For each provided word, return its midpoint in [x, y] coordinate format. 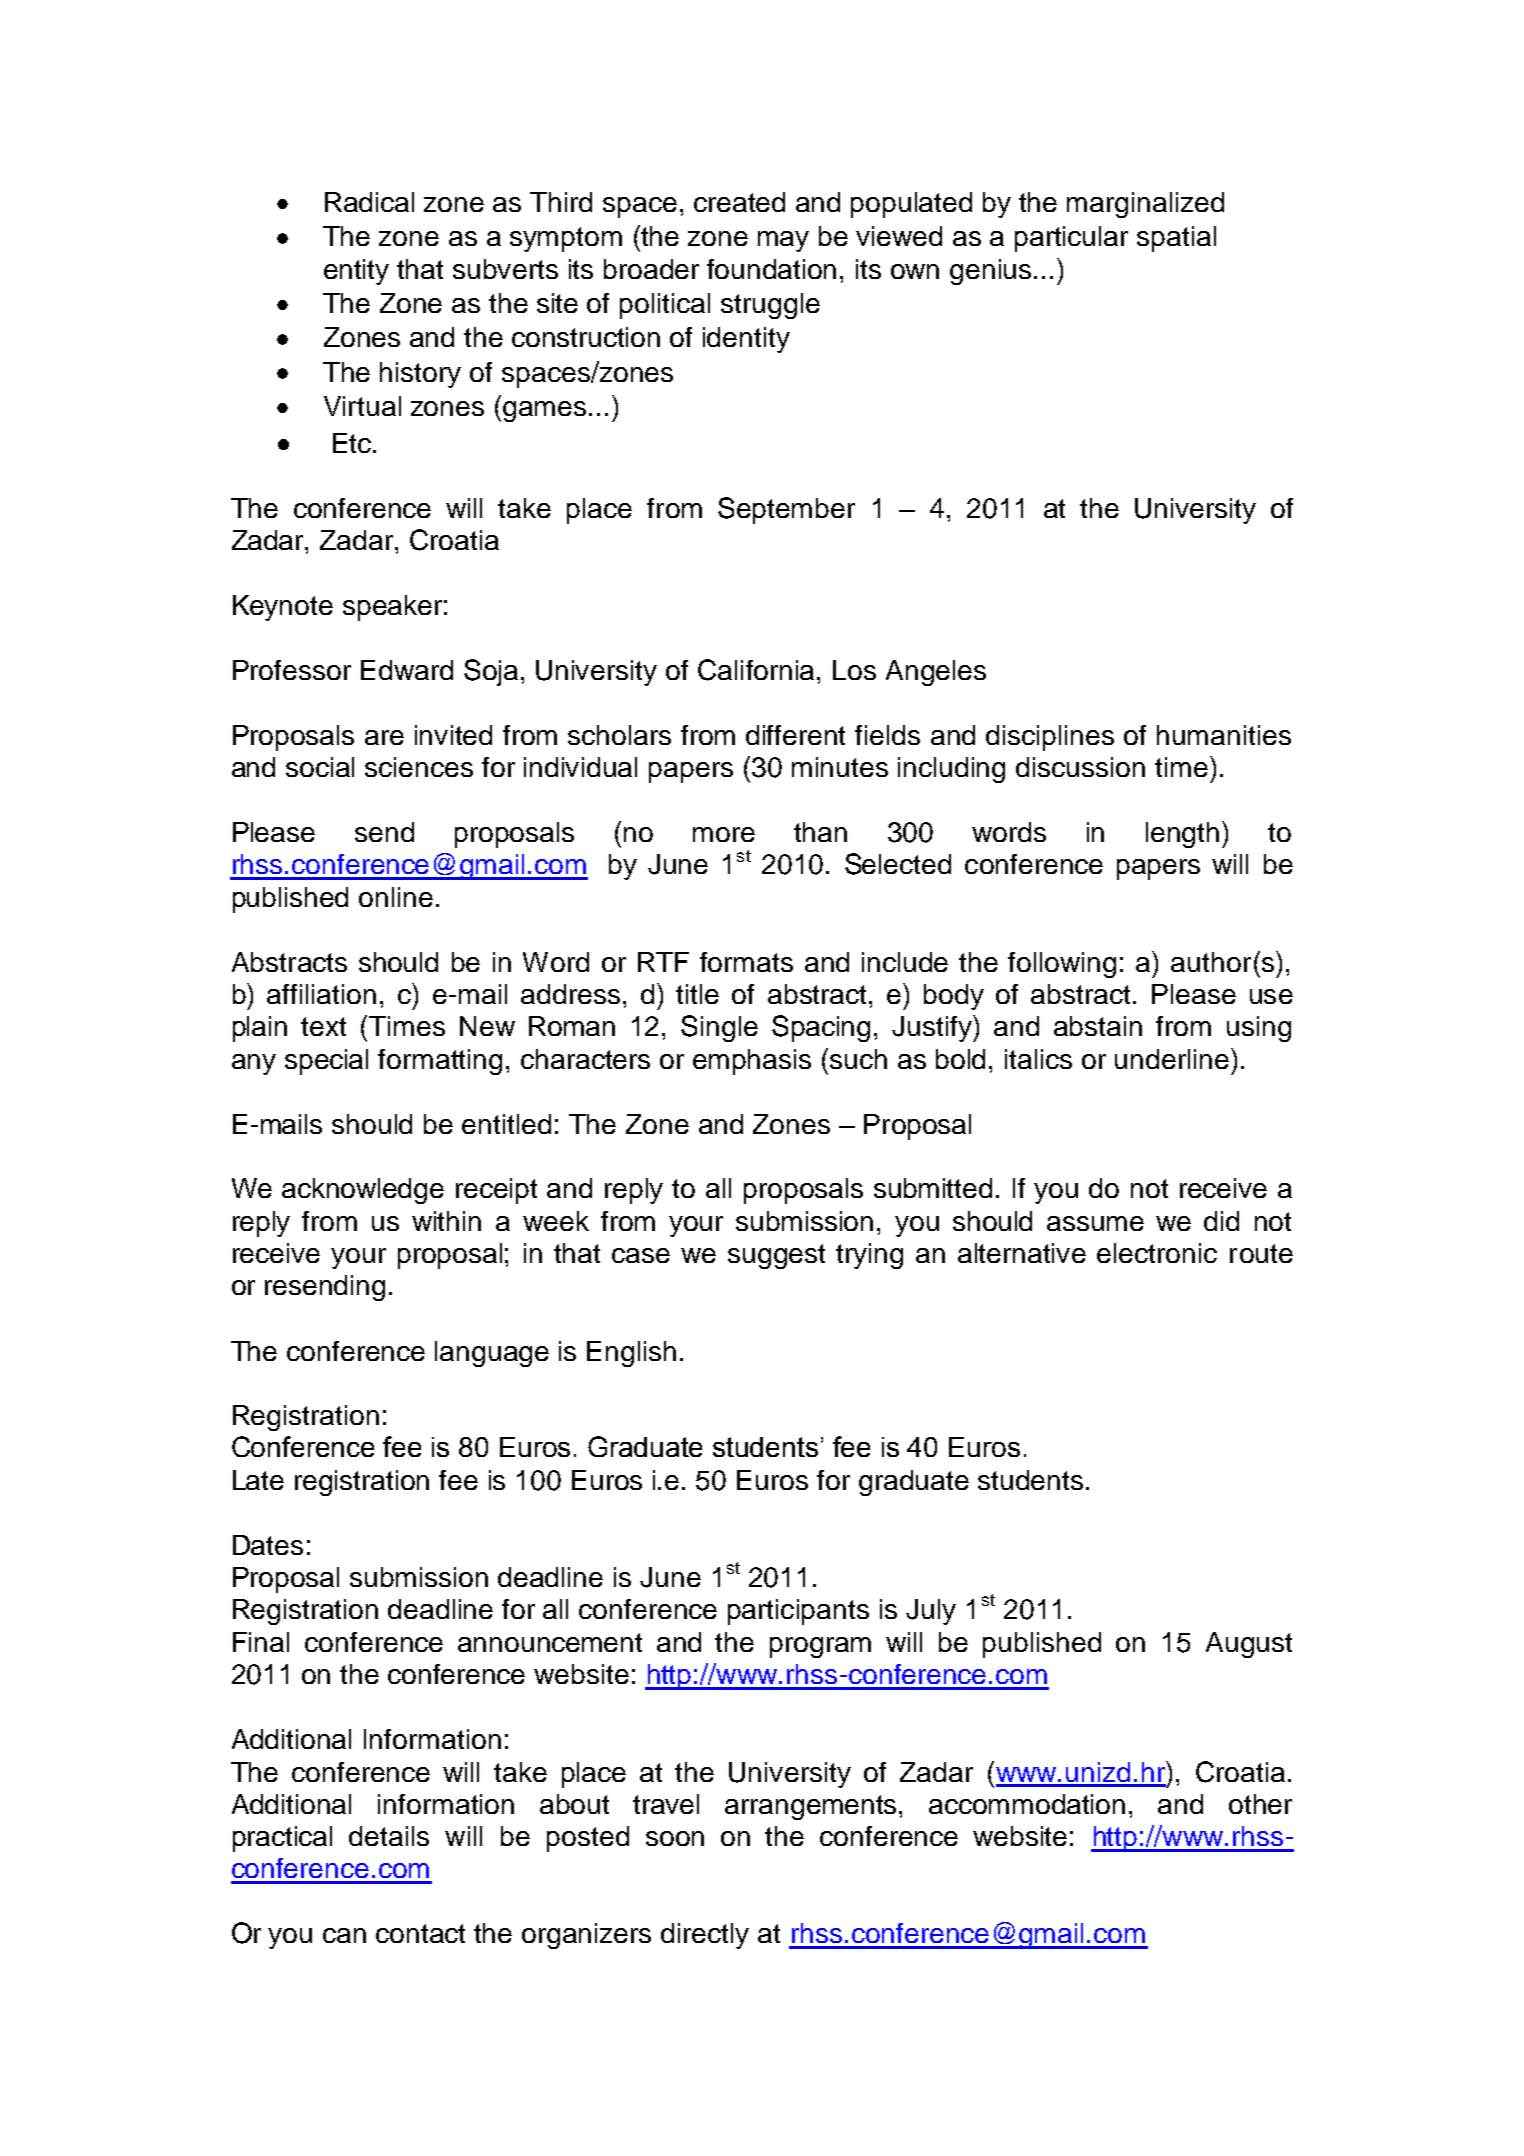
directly [705, 1936]
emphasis [752, 1062]
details [389, 1836]
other [1260, 1804]
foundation [771, 269]
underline [1172, 1059]
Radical [369, 202]
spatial [1176, 239]
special [326, 1062]
